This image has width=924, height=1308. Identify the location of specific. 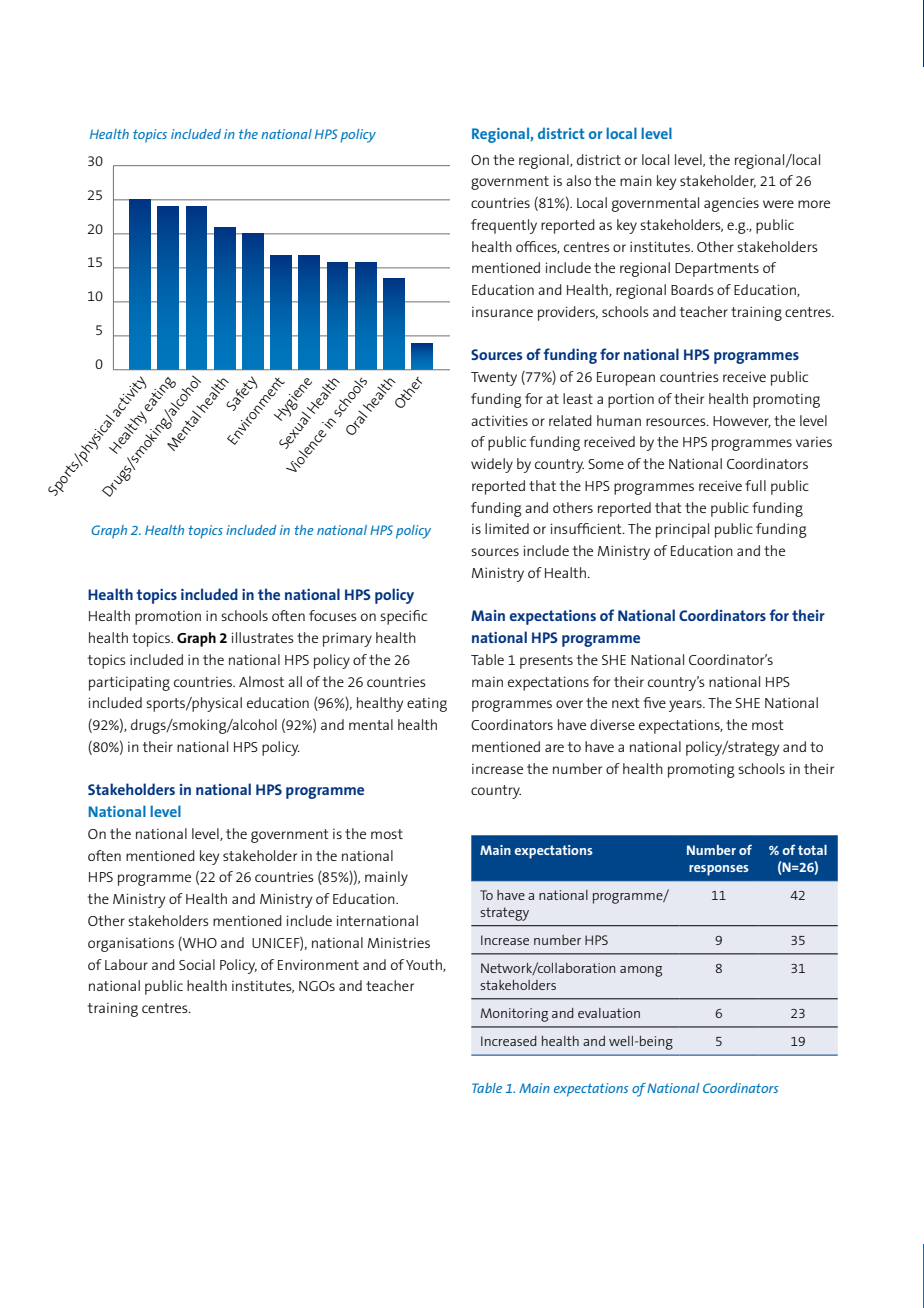
(403, 617).
